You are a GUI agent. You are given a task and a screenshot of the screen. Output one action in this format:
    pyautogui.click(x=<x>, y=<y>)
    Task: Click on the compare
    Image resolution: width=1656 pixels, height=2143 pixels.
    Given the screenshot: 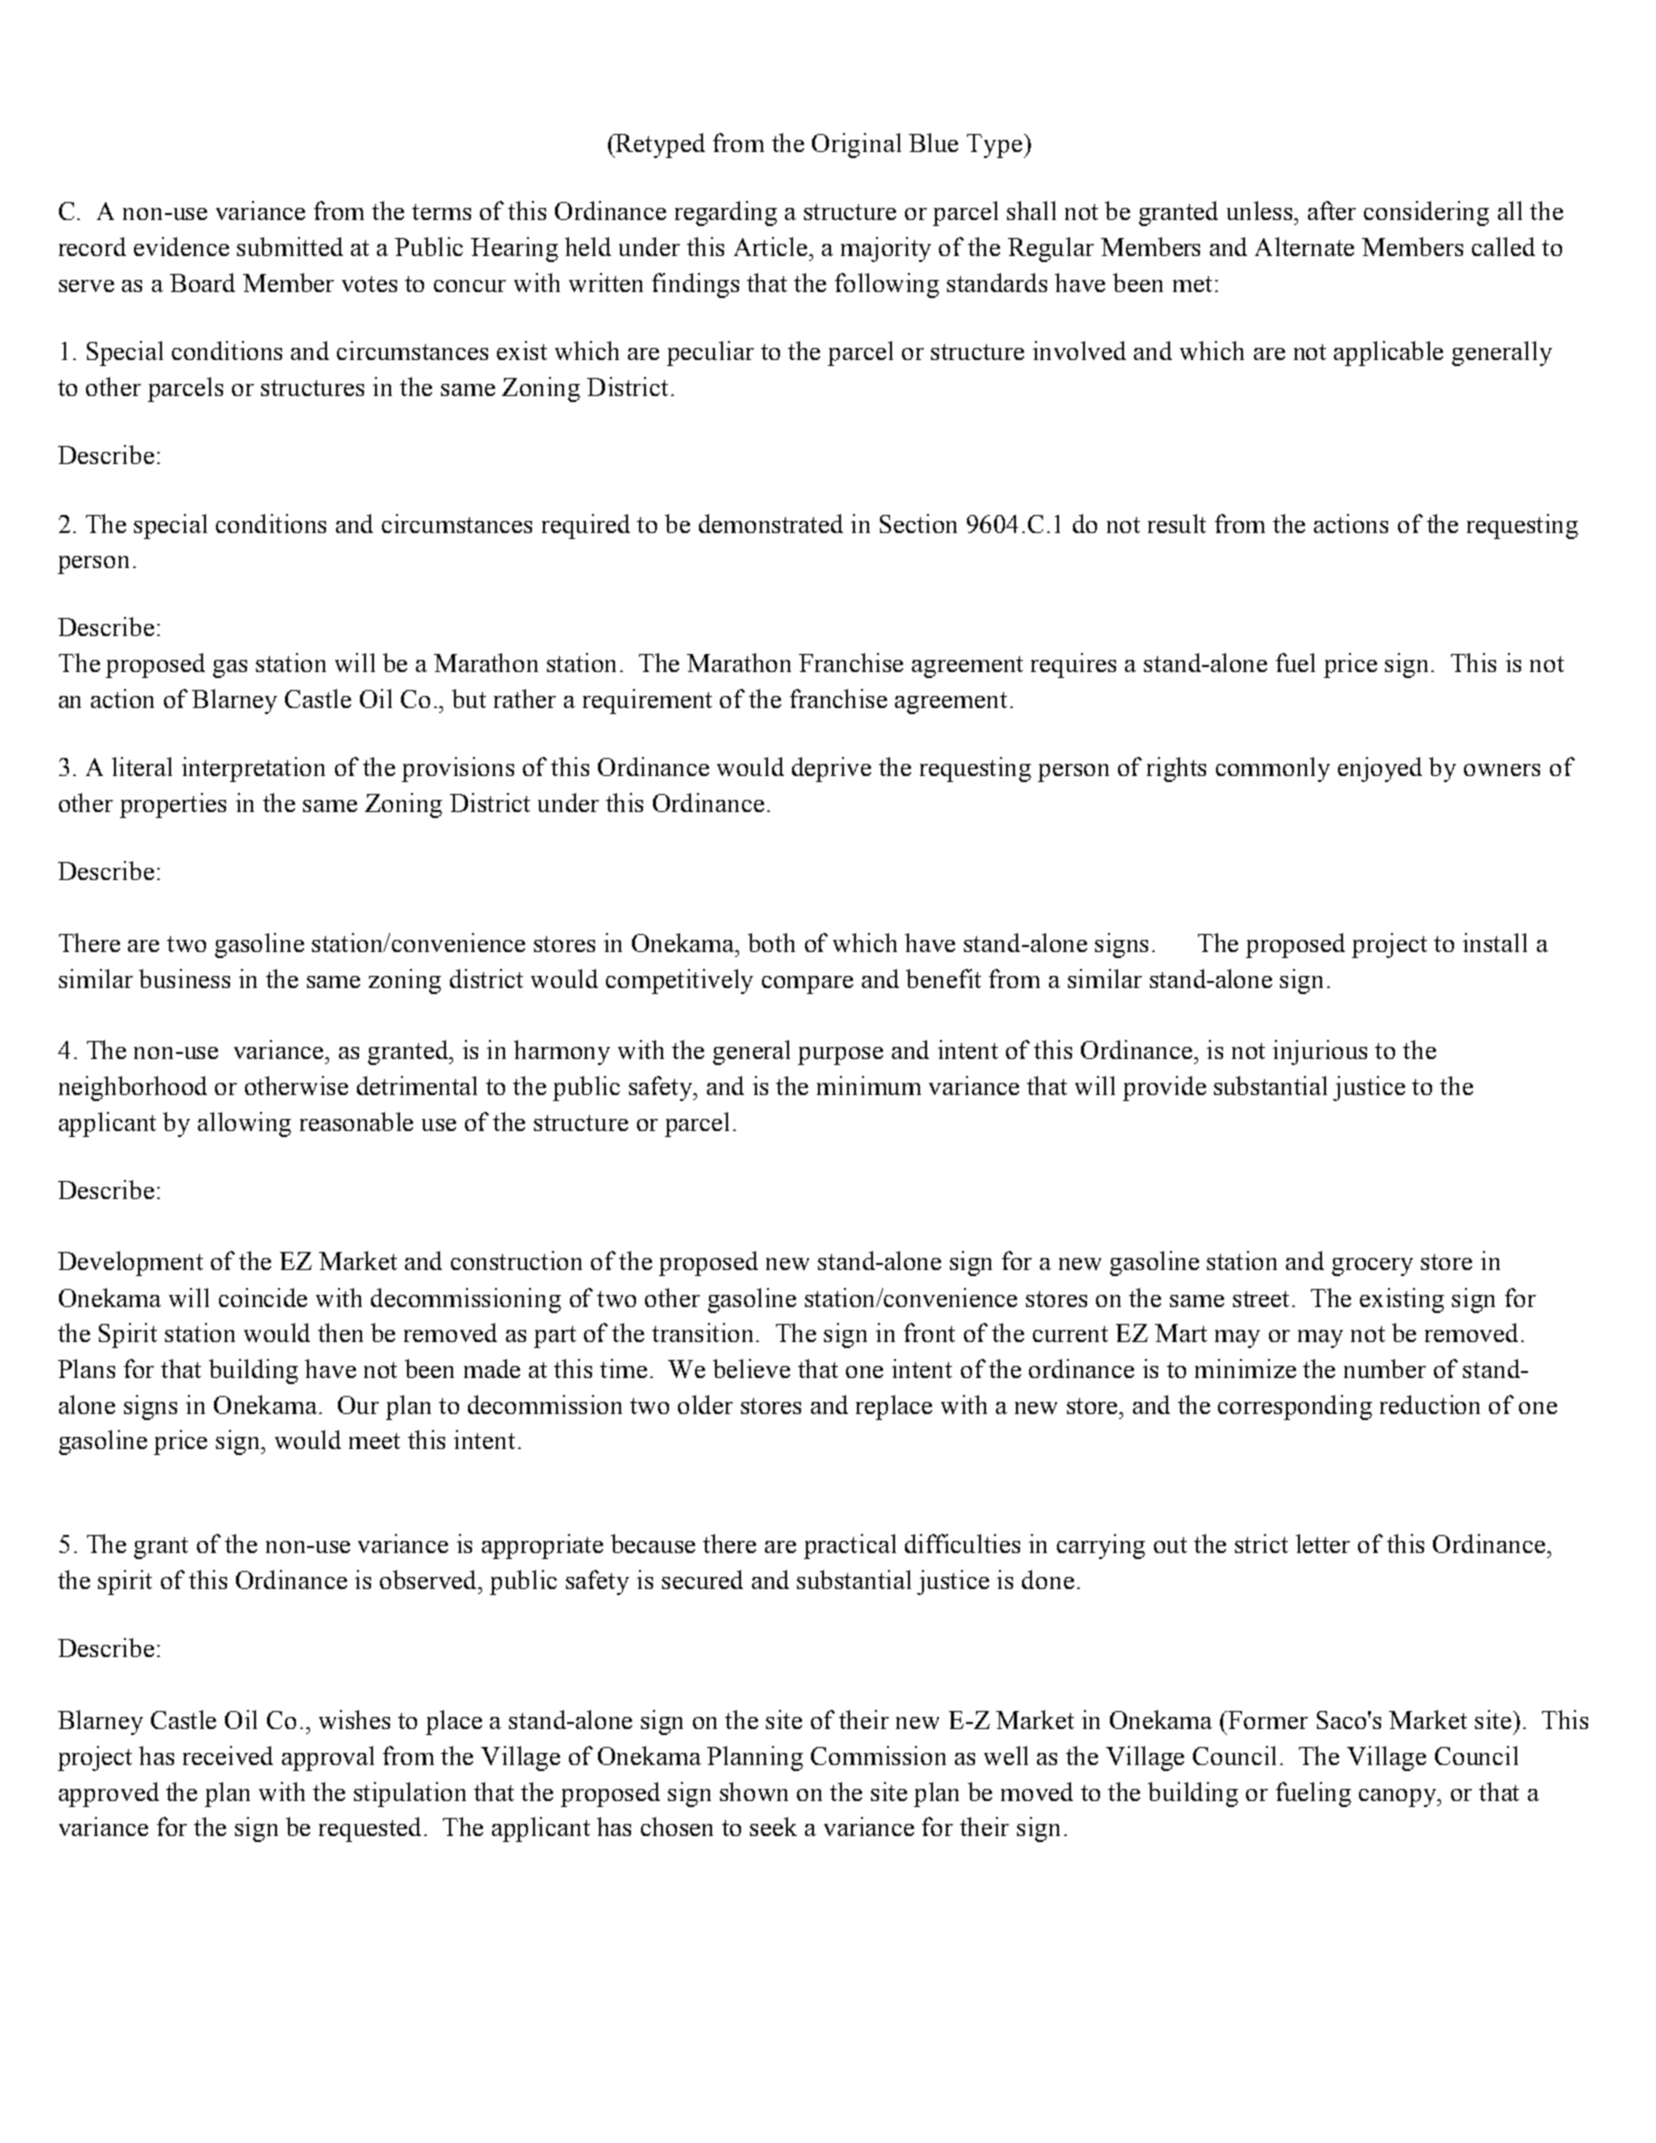 What is the action you would take?
    pyautogui.click(x=807, y=985)
